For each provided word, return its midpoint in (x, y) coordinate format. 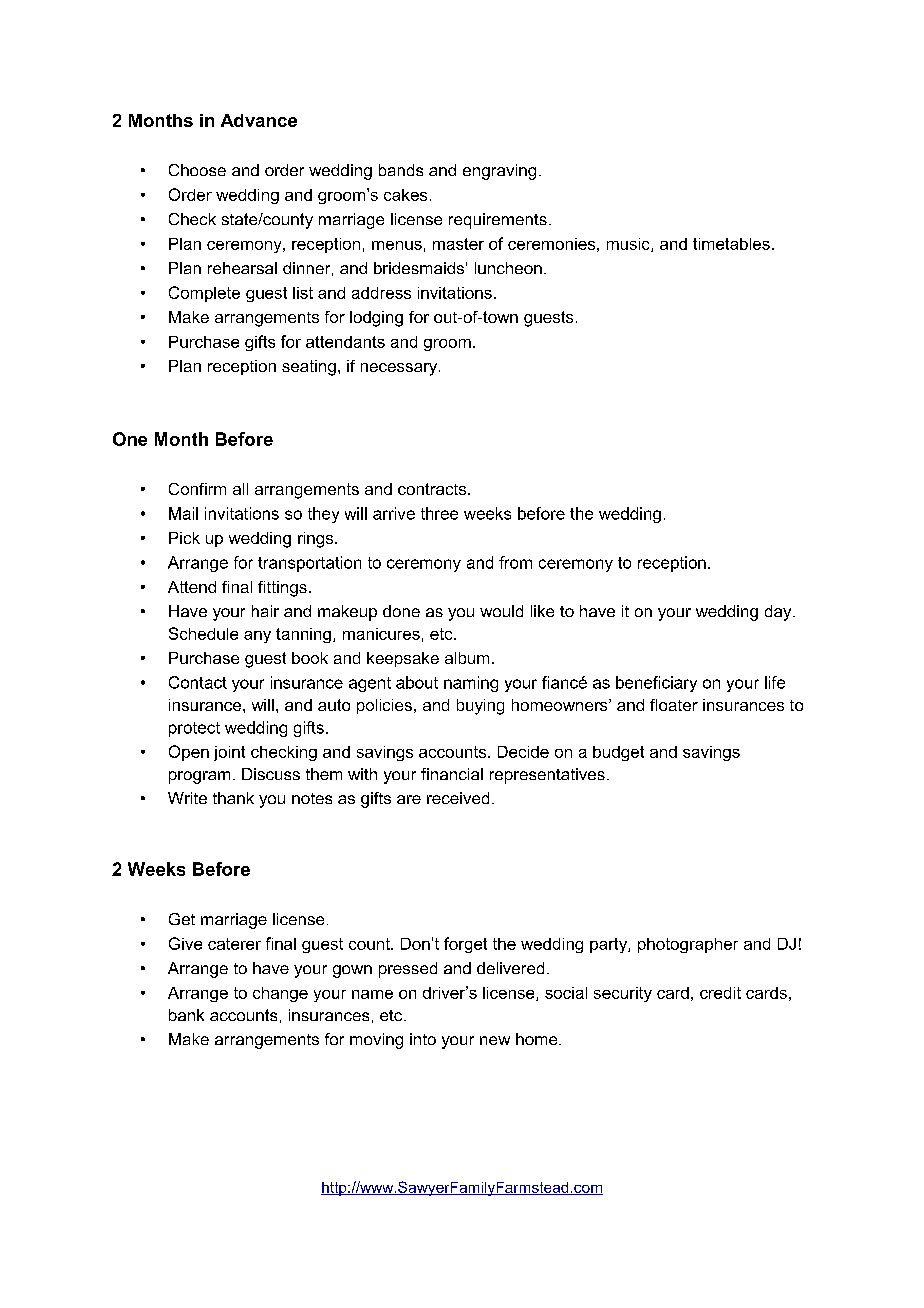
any (257, 637)
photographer (688, 945)
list (303, 293)
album (467, 658)
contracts (433, 489)
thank (233, 798)
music (629, 245)
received (458, 798)
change (280, 994)
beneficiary (656, 684)
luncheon (508, 268)
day (779, 613)
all (240, 489)
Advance (259, 120)
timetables (731, 244)
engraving (499, 172)
